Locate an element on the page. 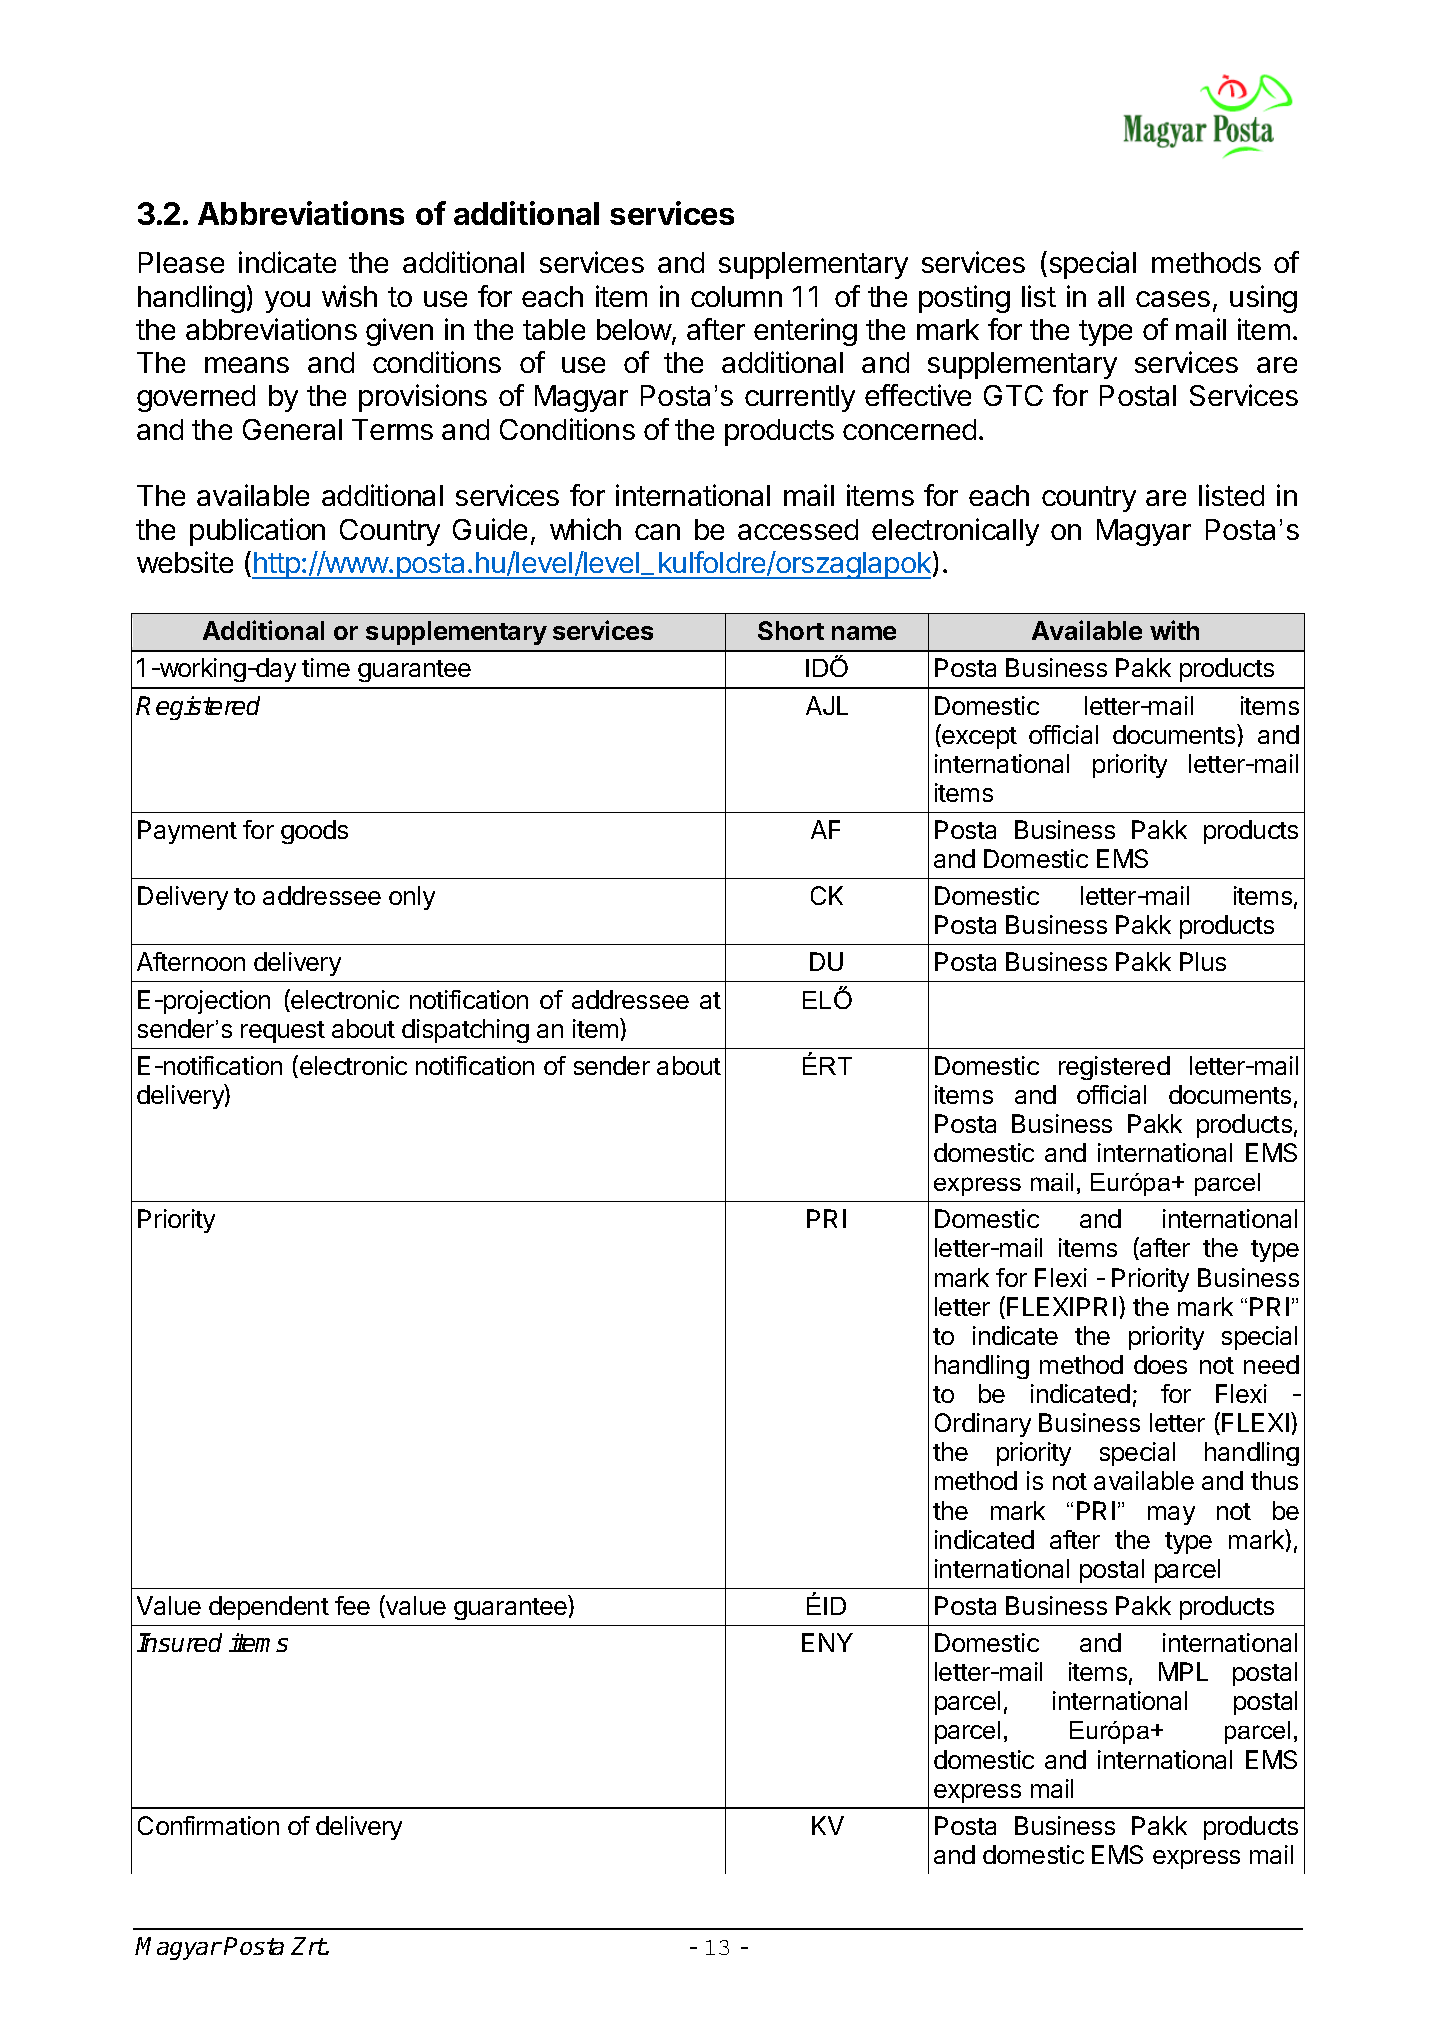  Confirmation is located at coordinates (208, 1825).
